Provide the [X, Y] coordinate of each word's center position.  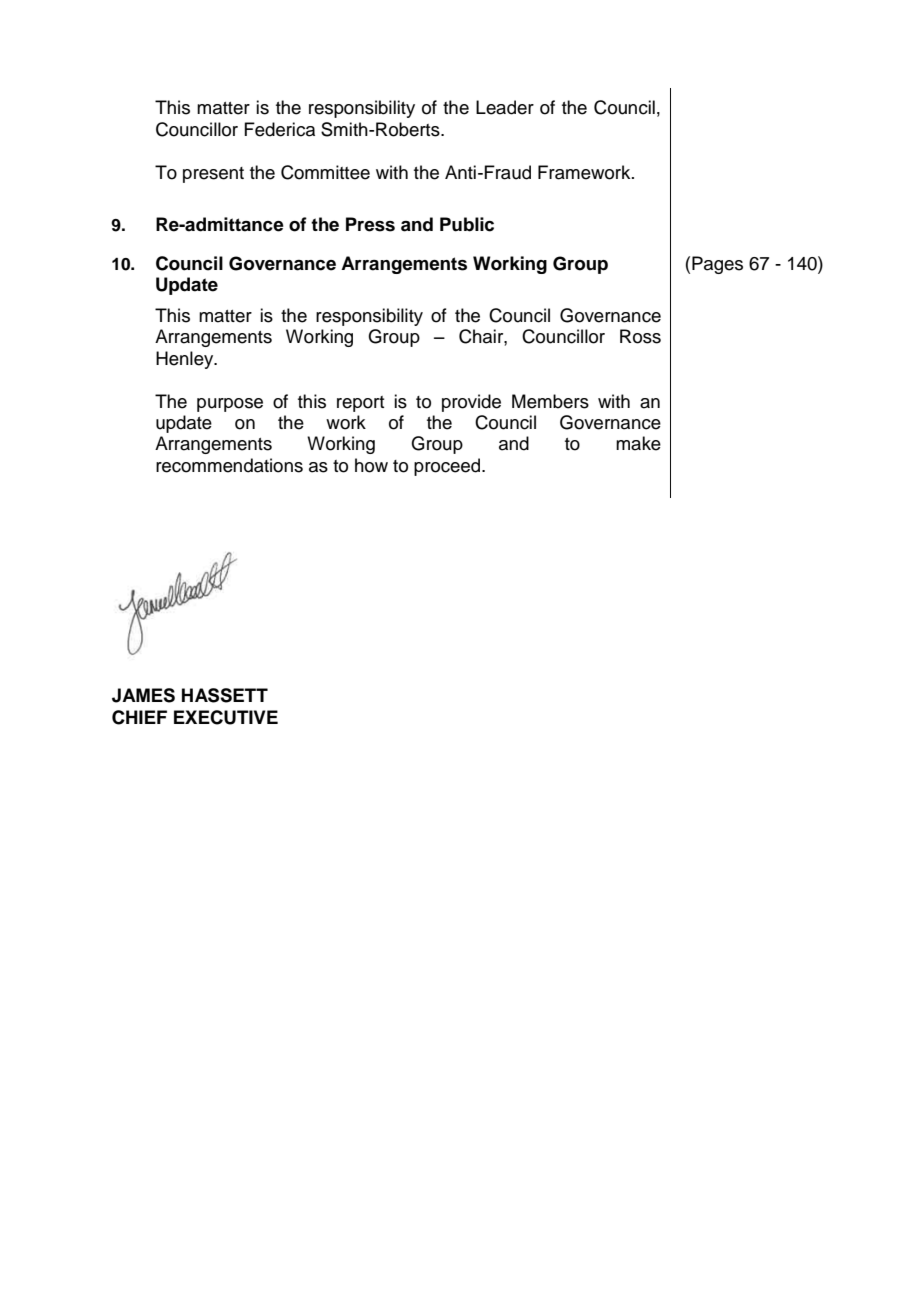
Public [467, 224]
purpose [230, 405]
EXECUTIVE [226, 717]
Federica [279, 129]
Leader [505, 107]
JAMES [143, 695]
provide [471, 403]
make [638, 443]
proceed [448, 467]
